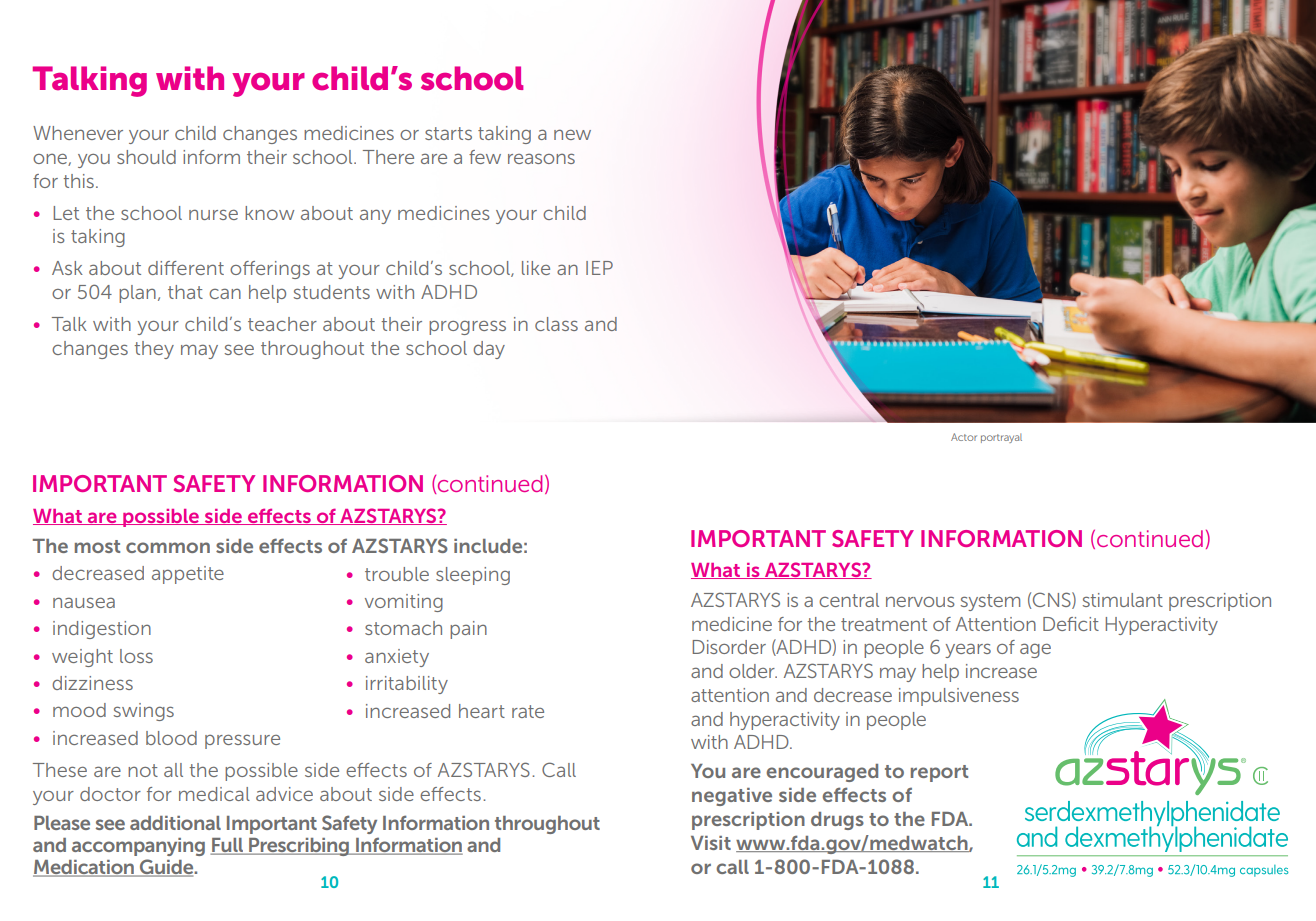 The width and height of the document is (1316, 921). What do you see at coordinates (964, 437) in the document?
I see `Actor` at bounding box center [964, 437].
